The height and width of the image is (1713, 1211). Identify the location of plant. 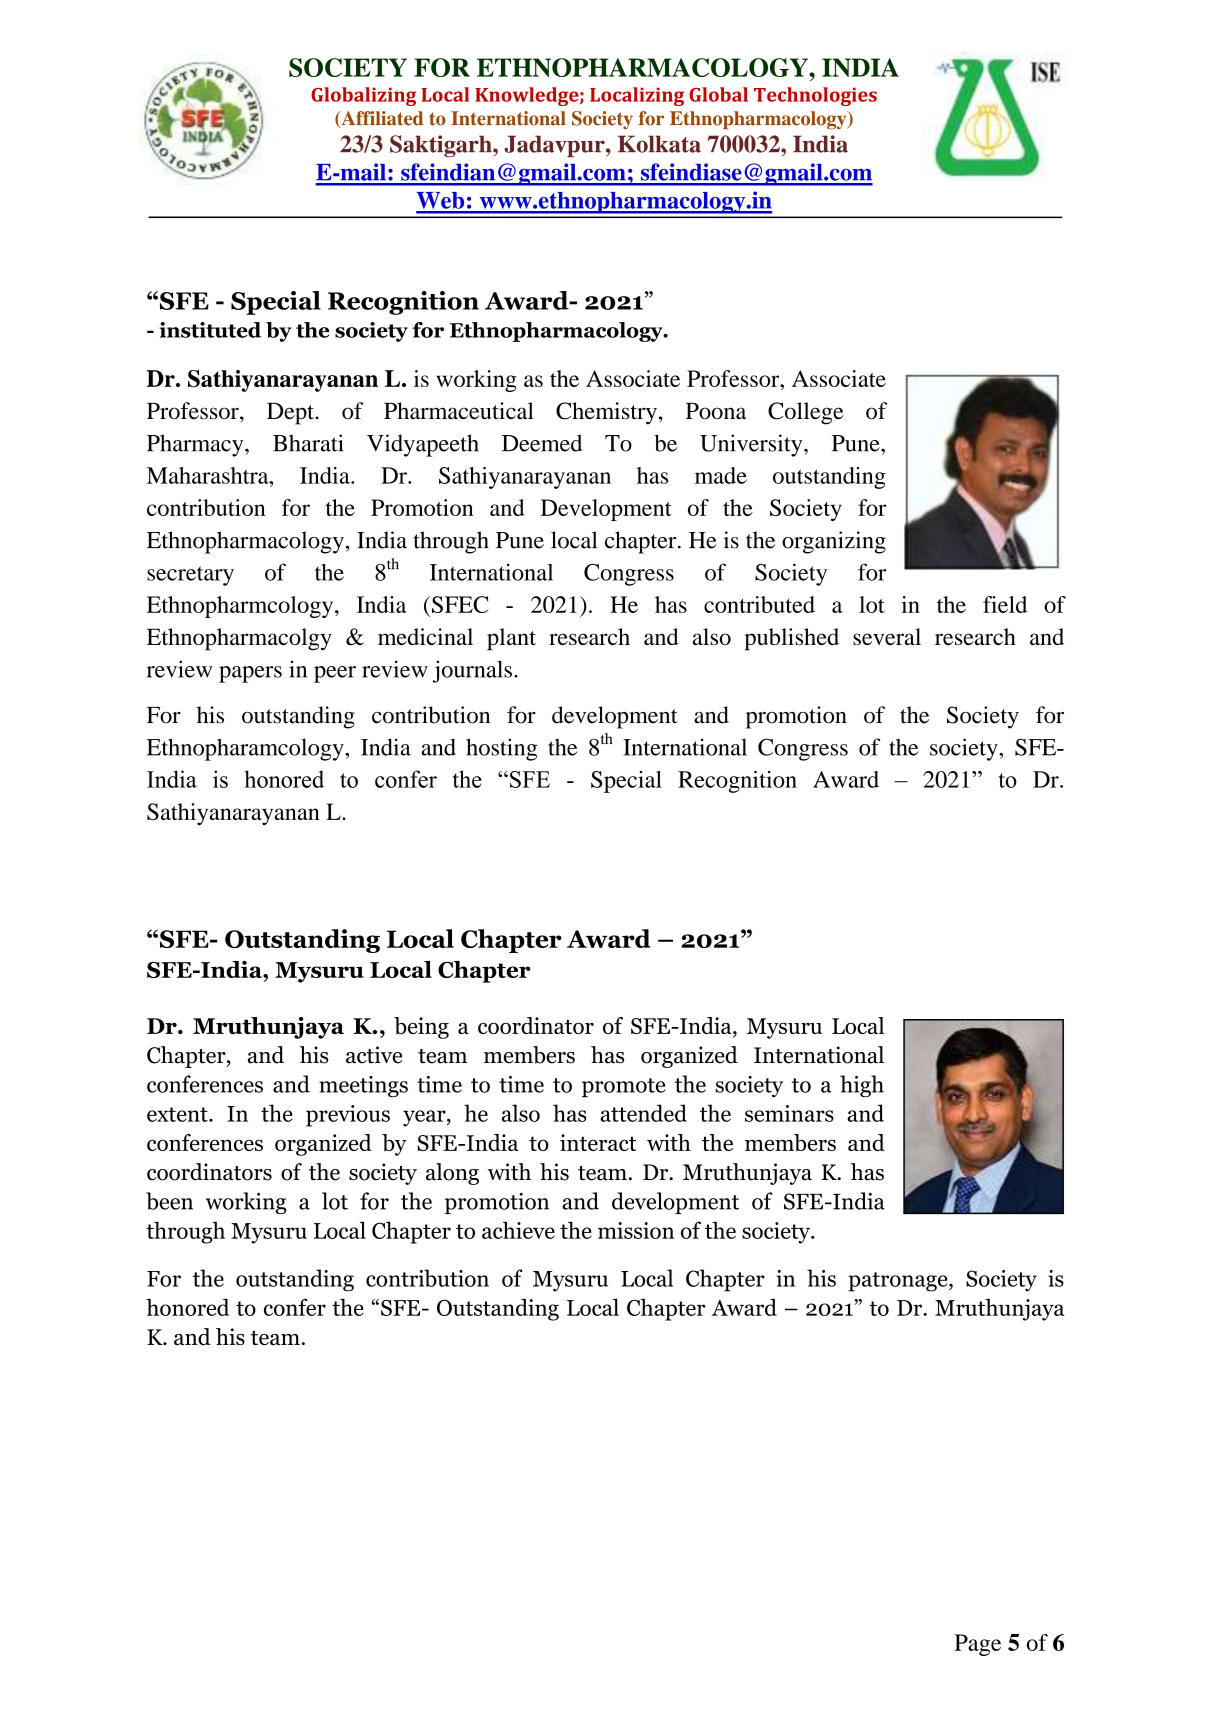
(511, 639).
